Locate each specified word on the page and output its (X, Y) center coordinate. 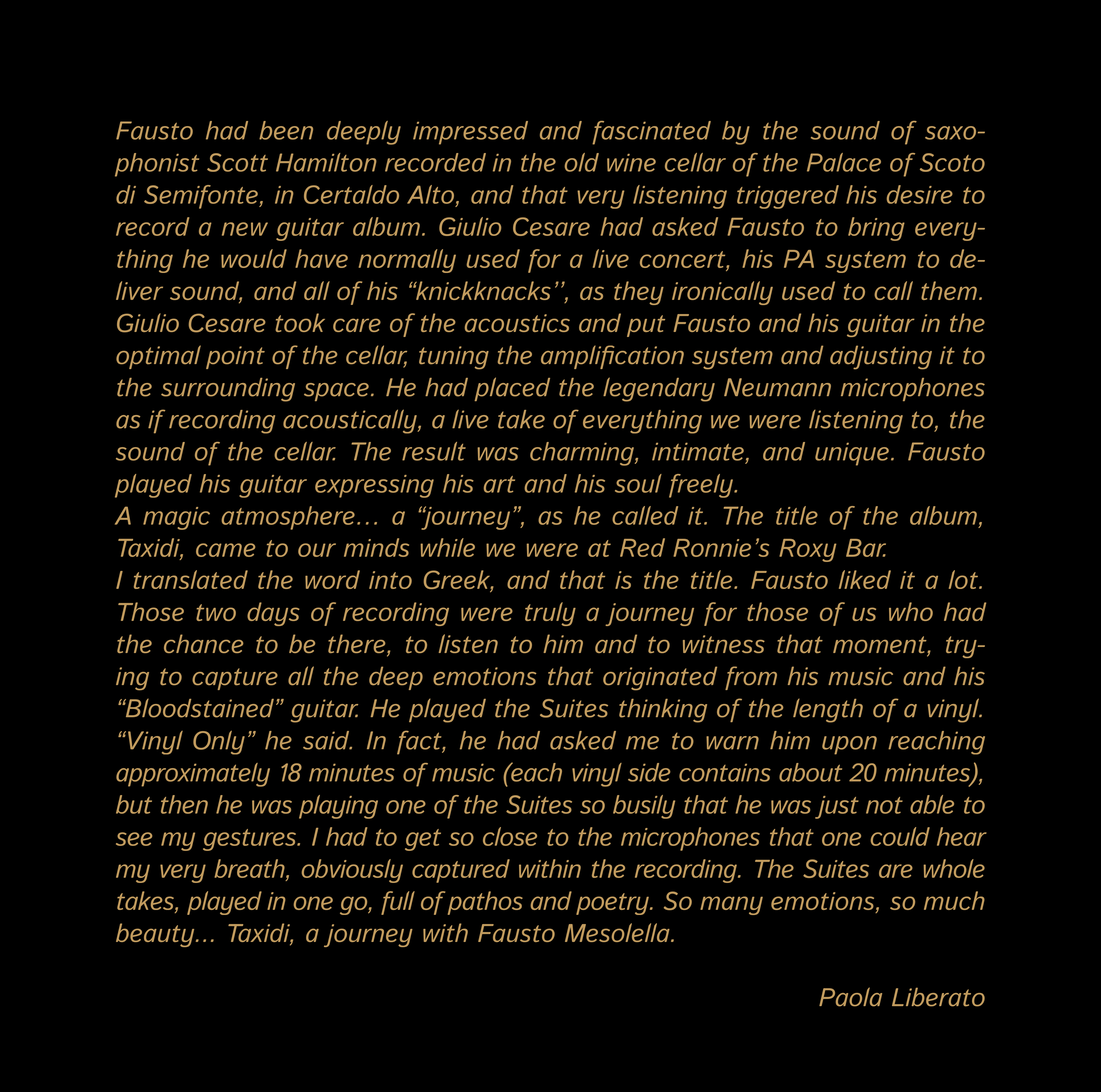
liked (865, 579)
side (649, 772)
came (225, 550)
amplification (612, 357)
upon (849, 745)
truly (550, 614)
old (582, 162)
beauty (156, 935)
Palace (844, 162)
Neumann (777, 387)
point (235, 357)
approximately (193, 775)
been (286, 130)
